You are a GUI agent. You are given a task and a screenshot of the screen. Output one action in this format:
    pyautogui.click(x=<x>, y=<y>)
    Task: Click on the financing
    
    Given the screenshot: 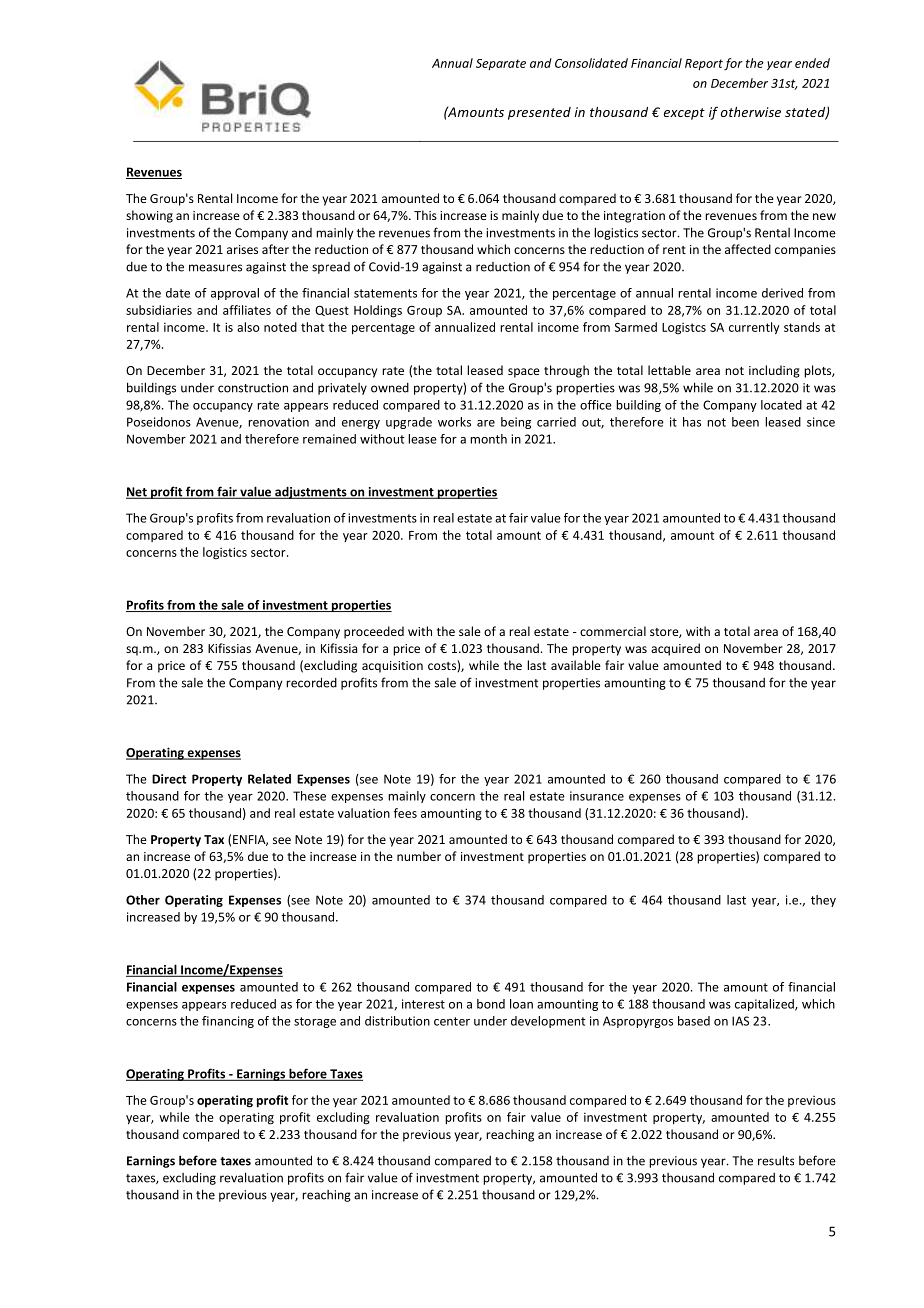 What is the action you would take?
    pyautogui.click(x=228, y=1022)
